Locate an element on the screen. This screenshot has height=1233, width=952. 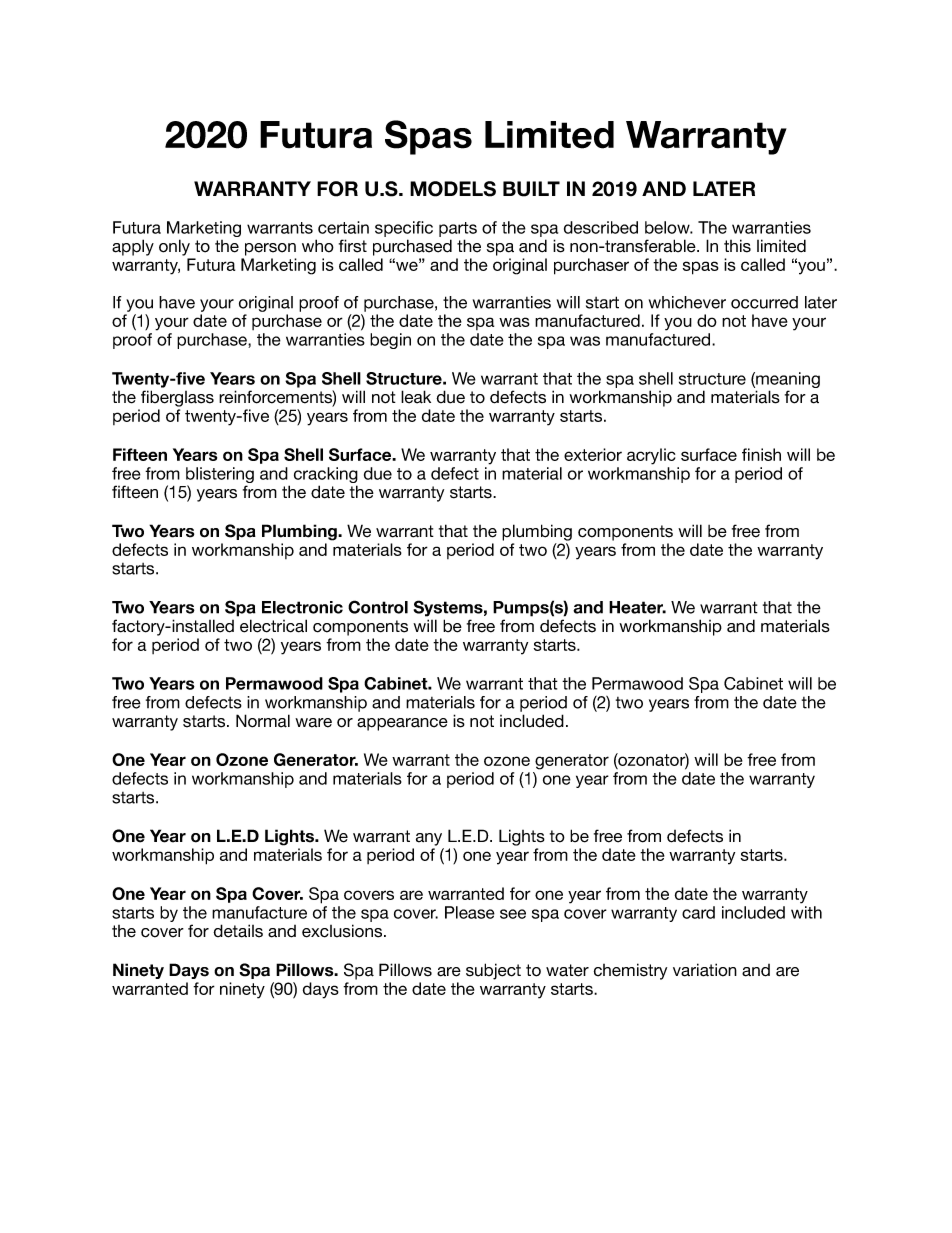
blistering is located at coordinates (220, 476).
